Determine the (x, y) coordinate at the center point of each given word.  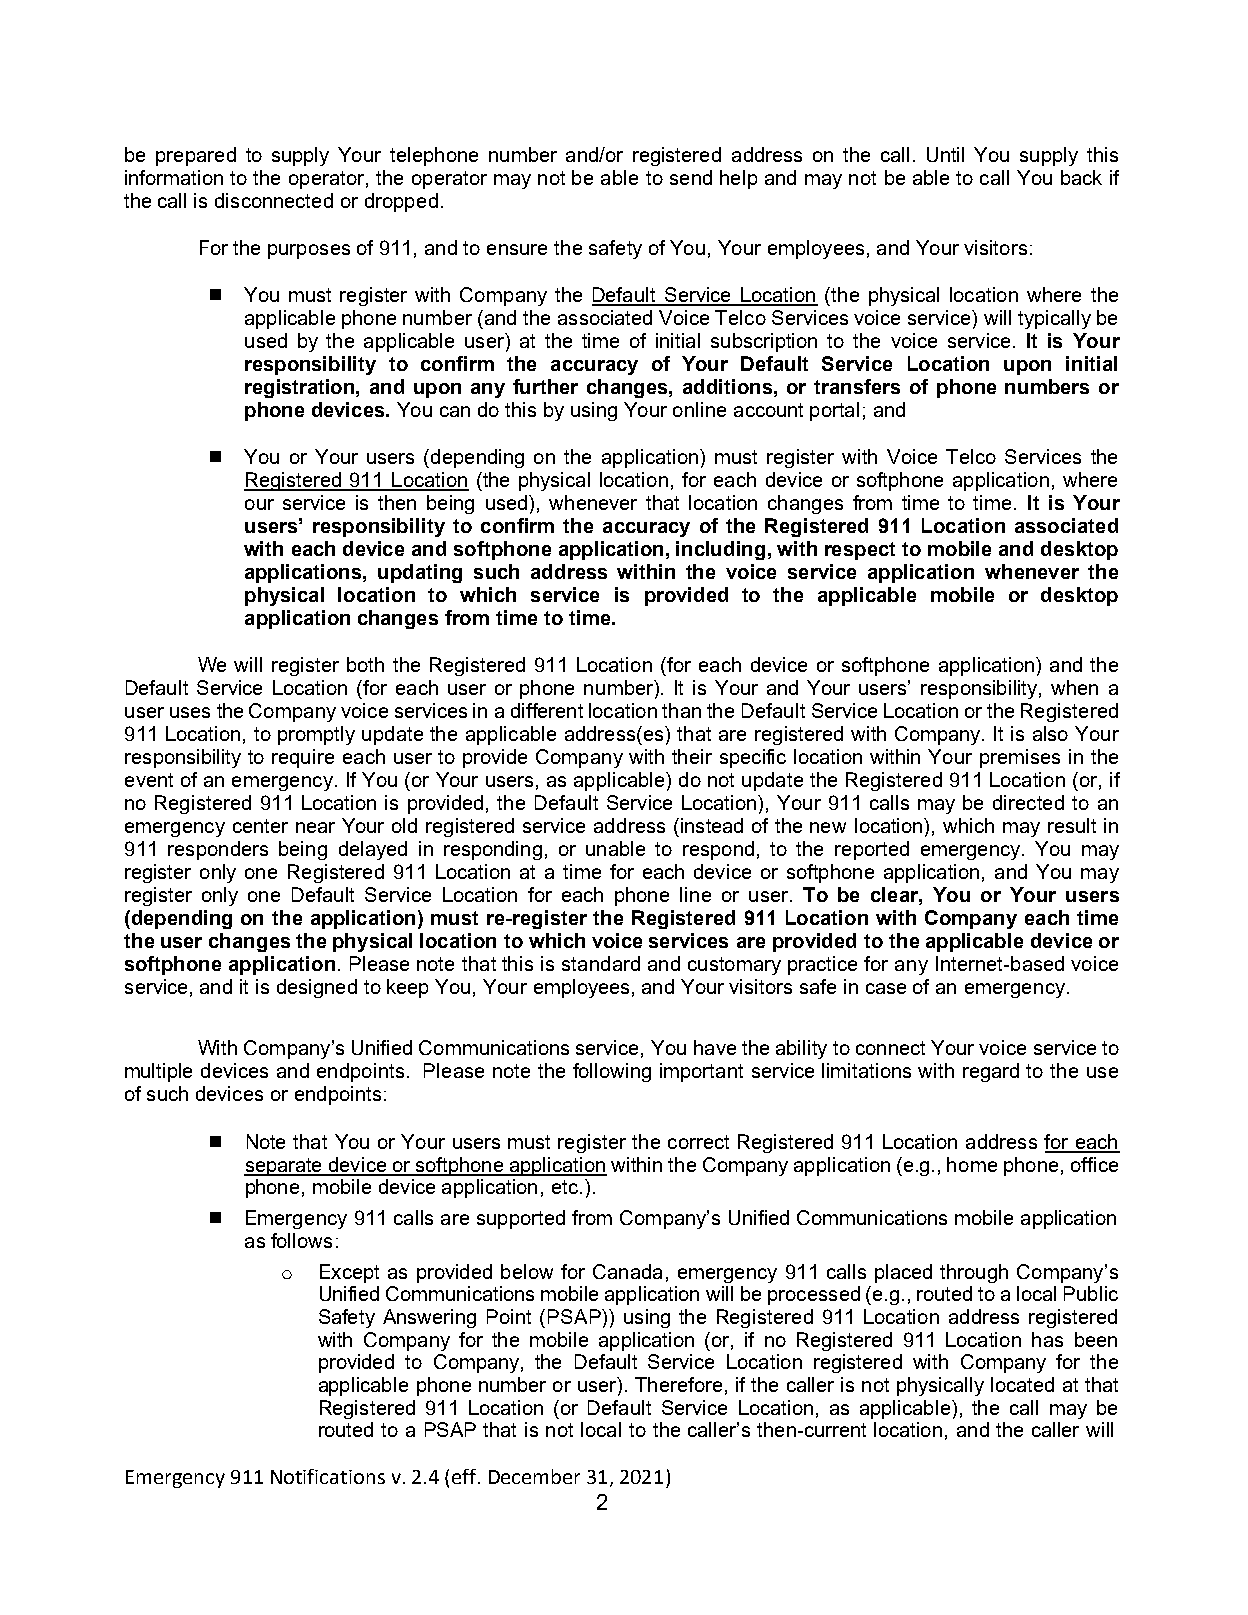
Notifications (328, 1476)
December (534, 1476)
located (1022, 1384)
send (691, 177)
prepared (196, 156)
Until (945, 154)
